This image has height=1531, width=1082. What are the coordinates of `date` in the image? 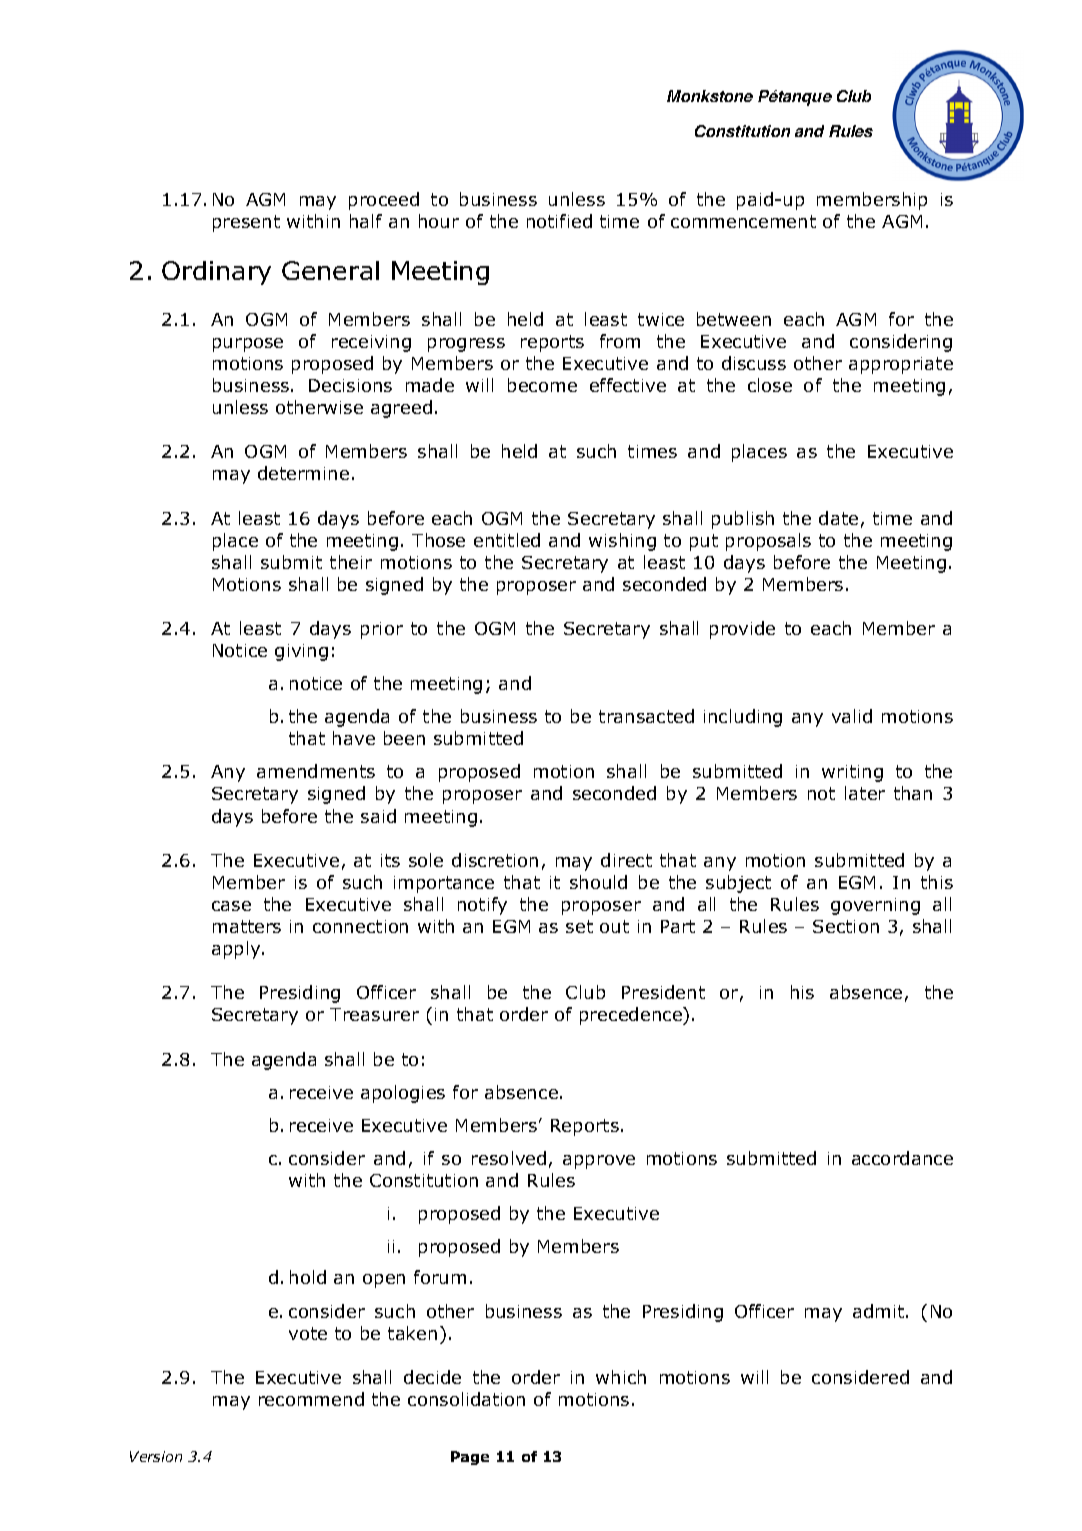 It's located at (838, 518).
